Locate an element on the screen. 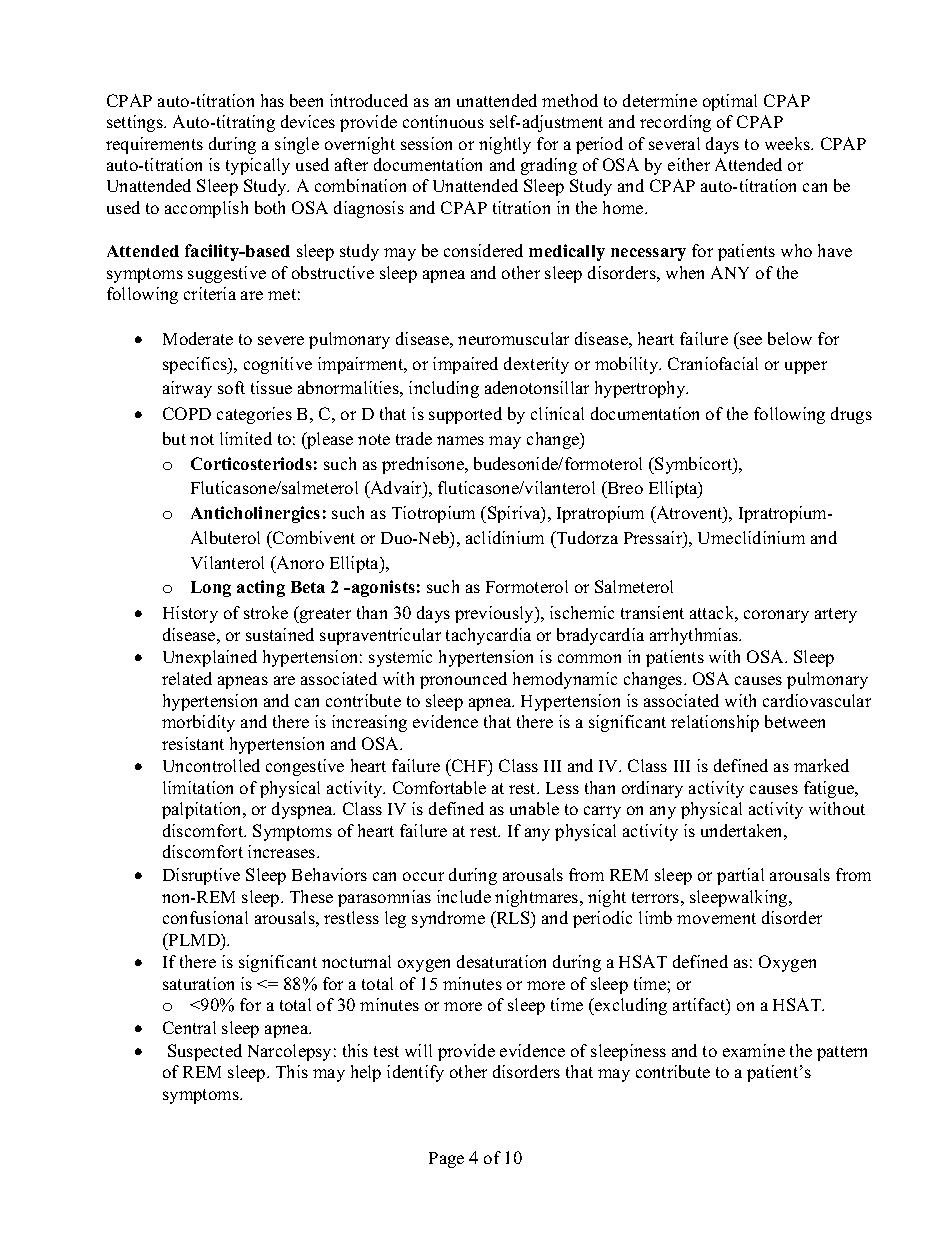  examine is located at coordinates (754, 1050).
